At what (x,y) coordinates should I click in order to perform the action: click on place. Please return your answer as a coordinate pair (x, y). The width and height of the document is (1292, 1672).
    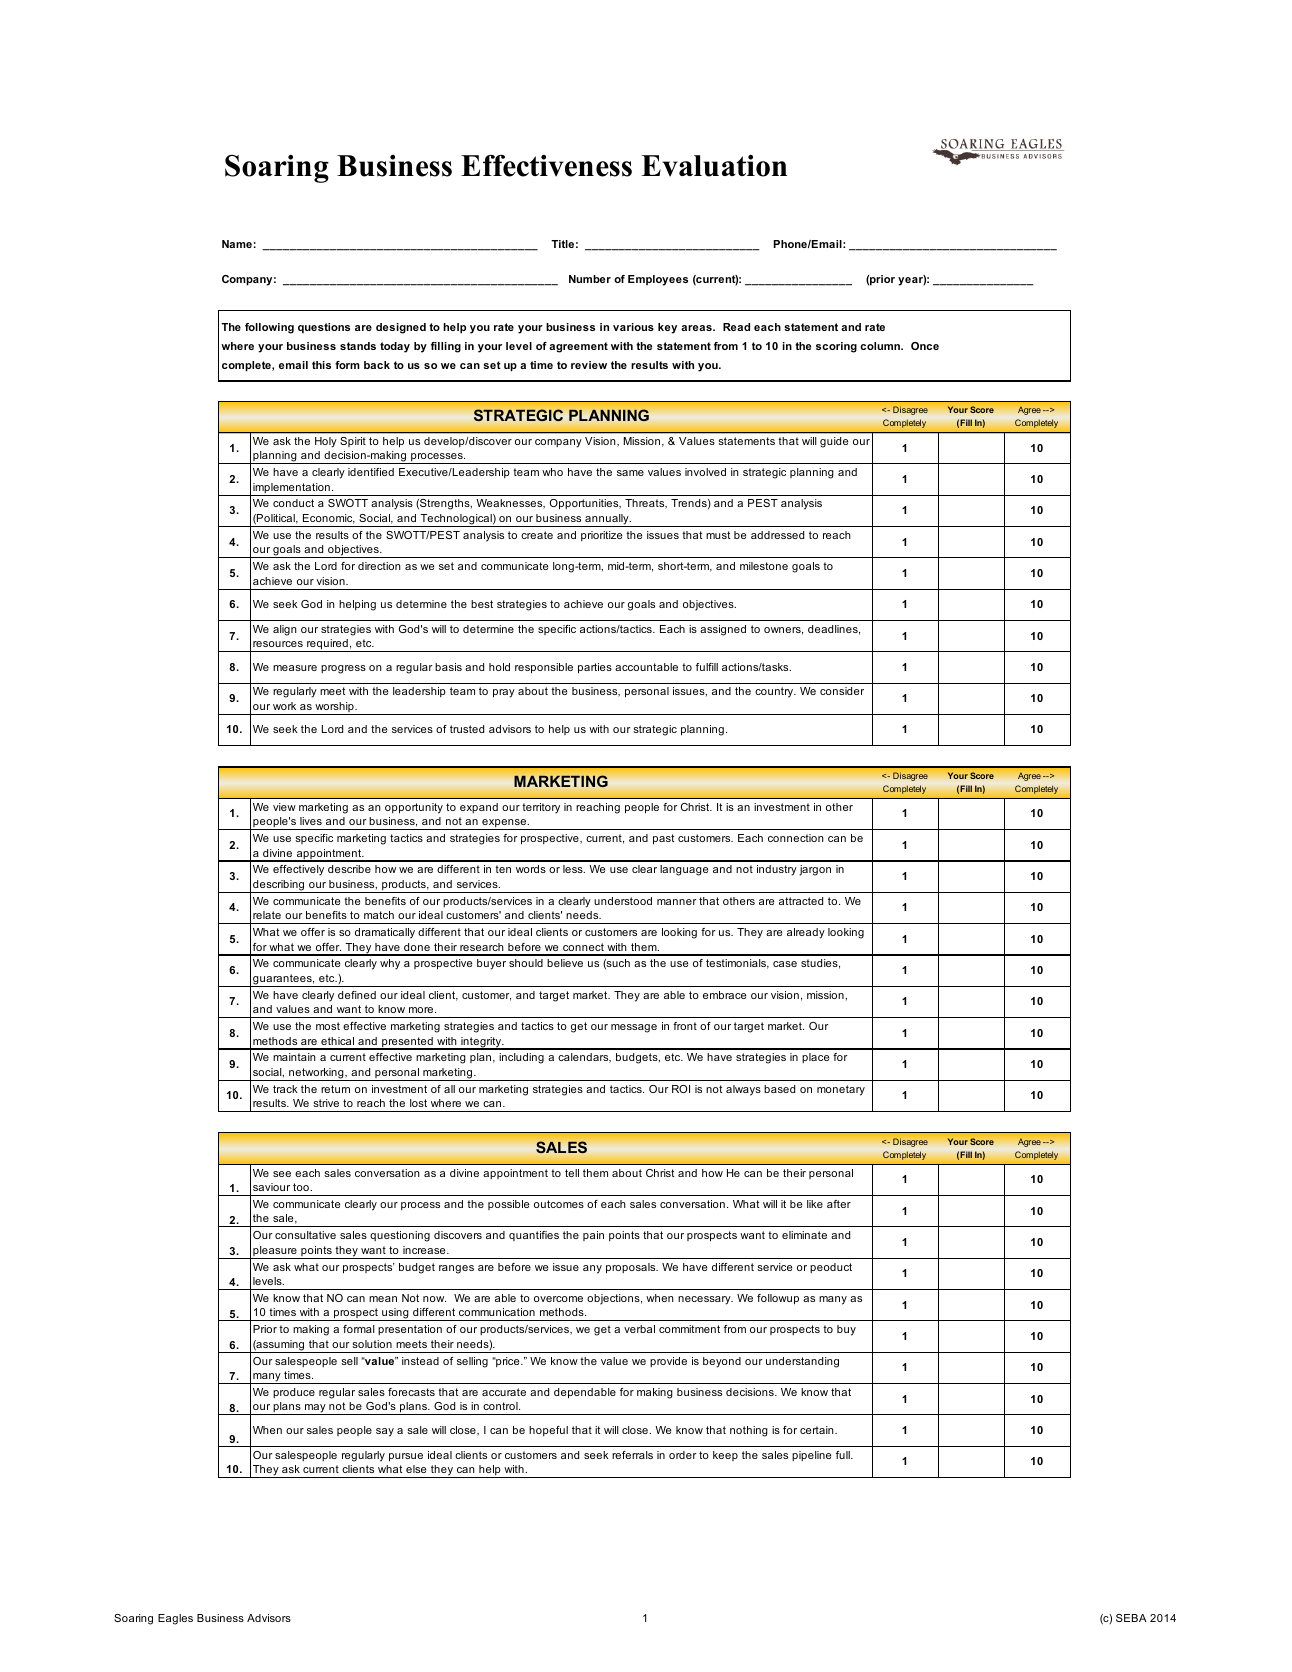
    Looking at the image, I should click on (815, 1058).
